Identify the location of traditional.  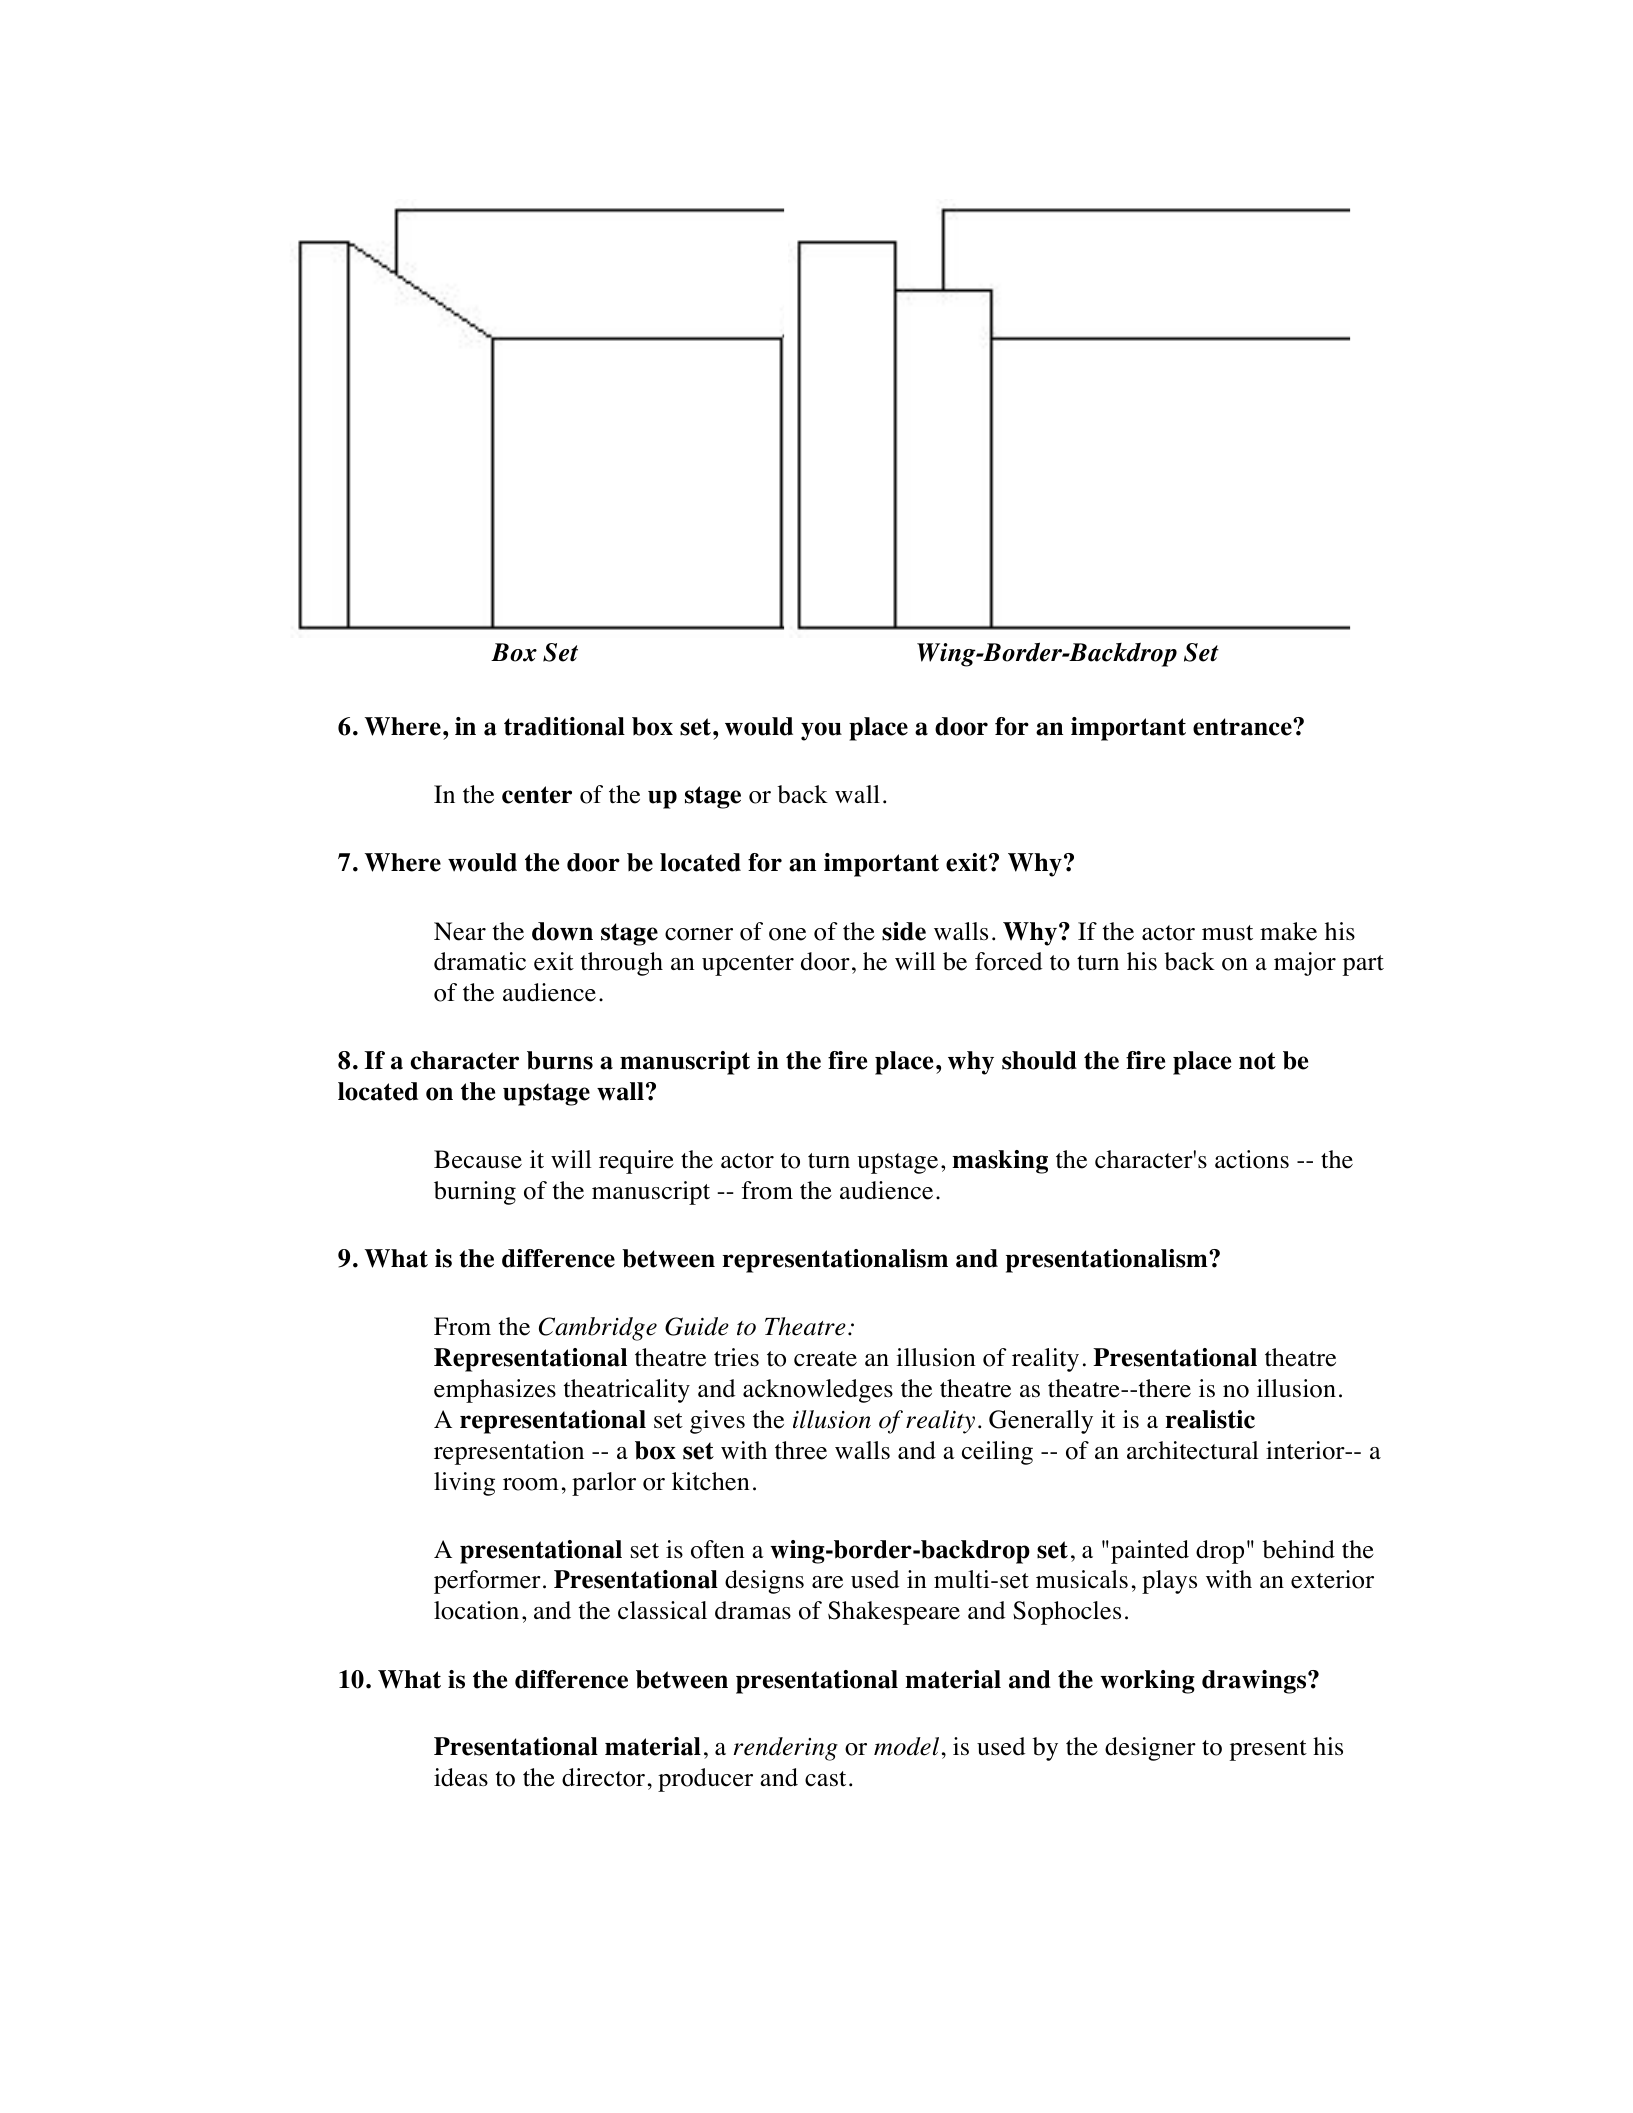
(564, 726).
